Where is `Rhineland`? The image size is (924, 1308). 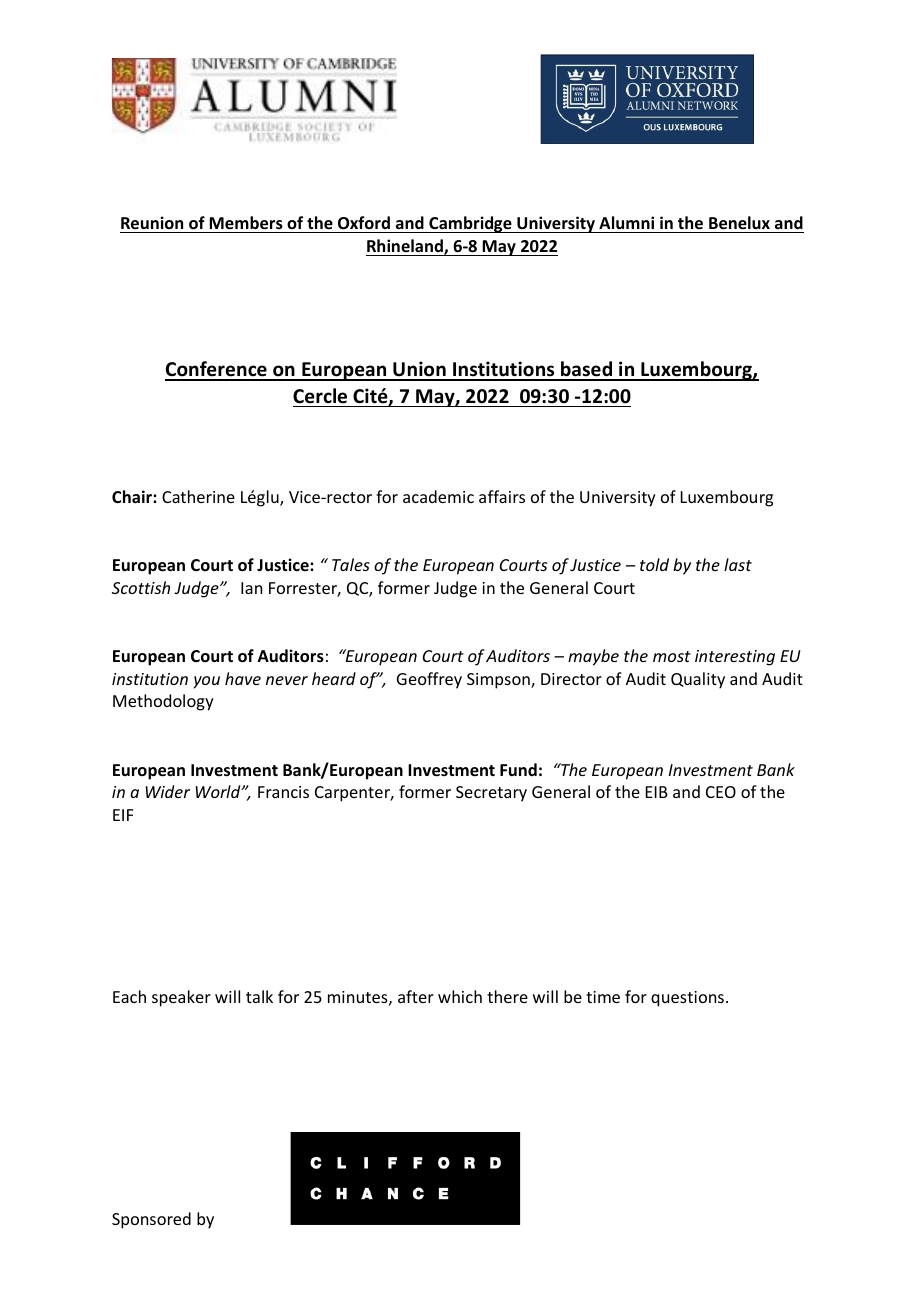
Rhineland is located at coordinates (406, 247).
